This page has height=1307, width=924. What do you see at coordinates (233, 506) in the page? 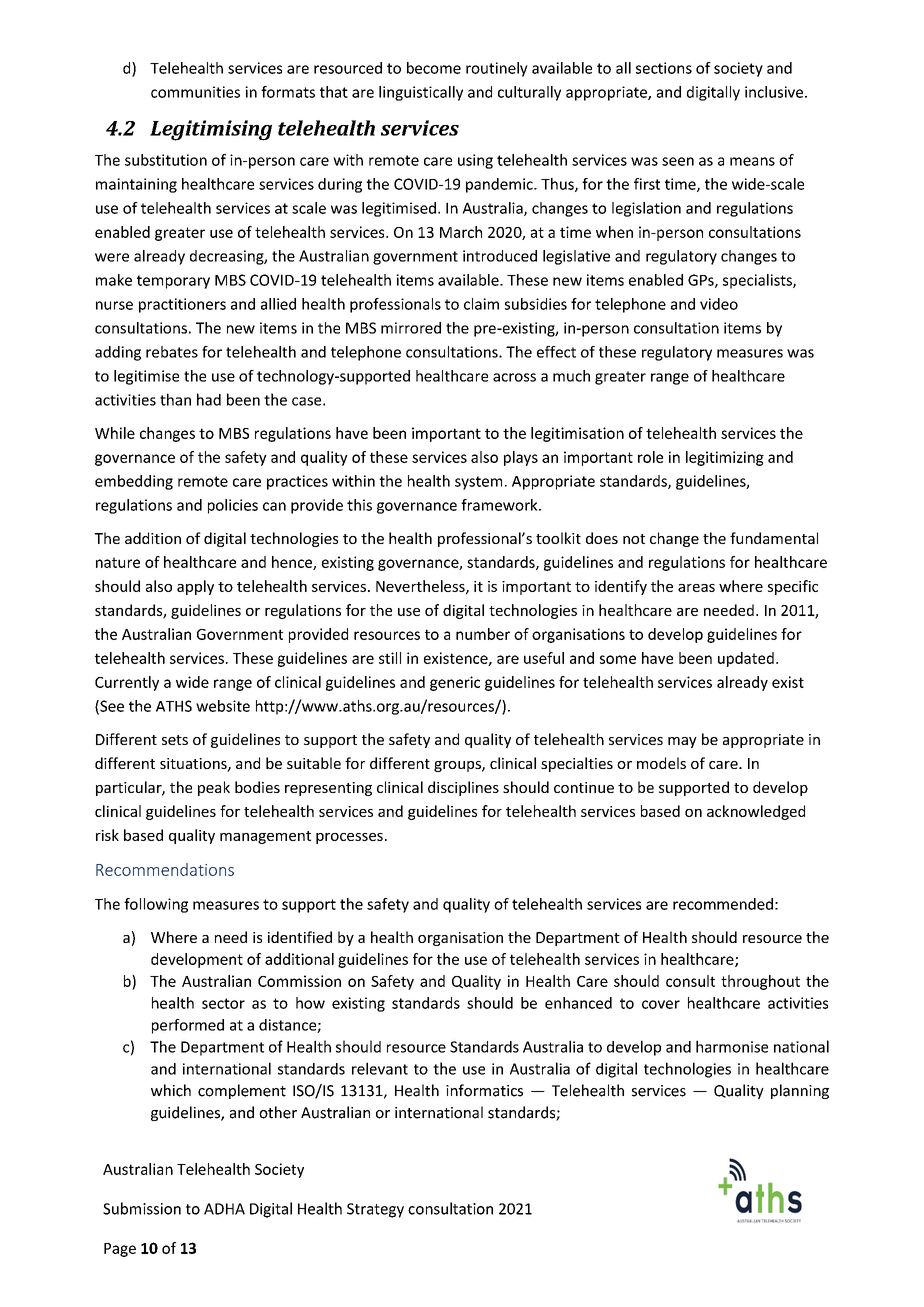
I see `policies` at bounding box center [233, 506].
